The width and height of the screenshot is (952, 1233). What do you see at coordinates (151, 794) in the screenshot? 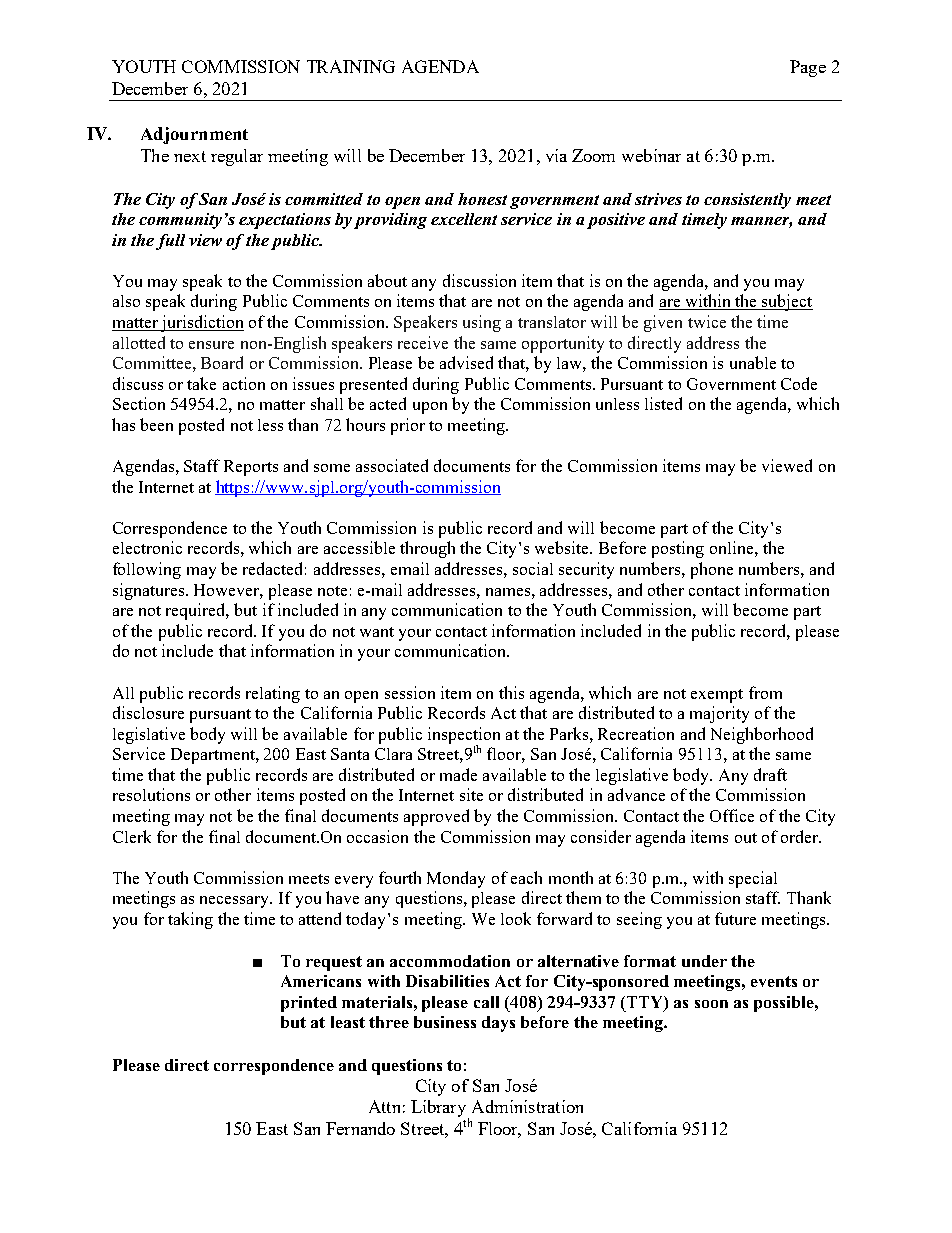
I see `resolutions` at bounding box center [151, 794].
